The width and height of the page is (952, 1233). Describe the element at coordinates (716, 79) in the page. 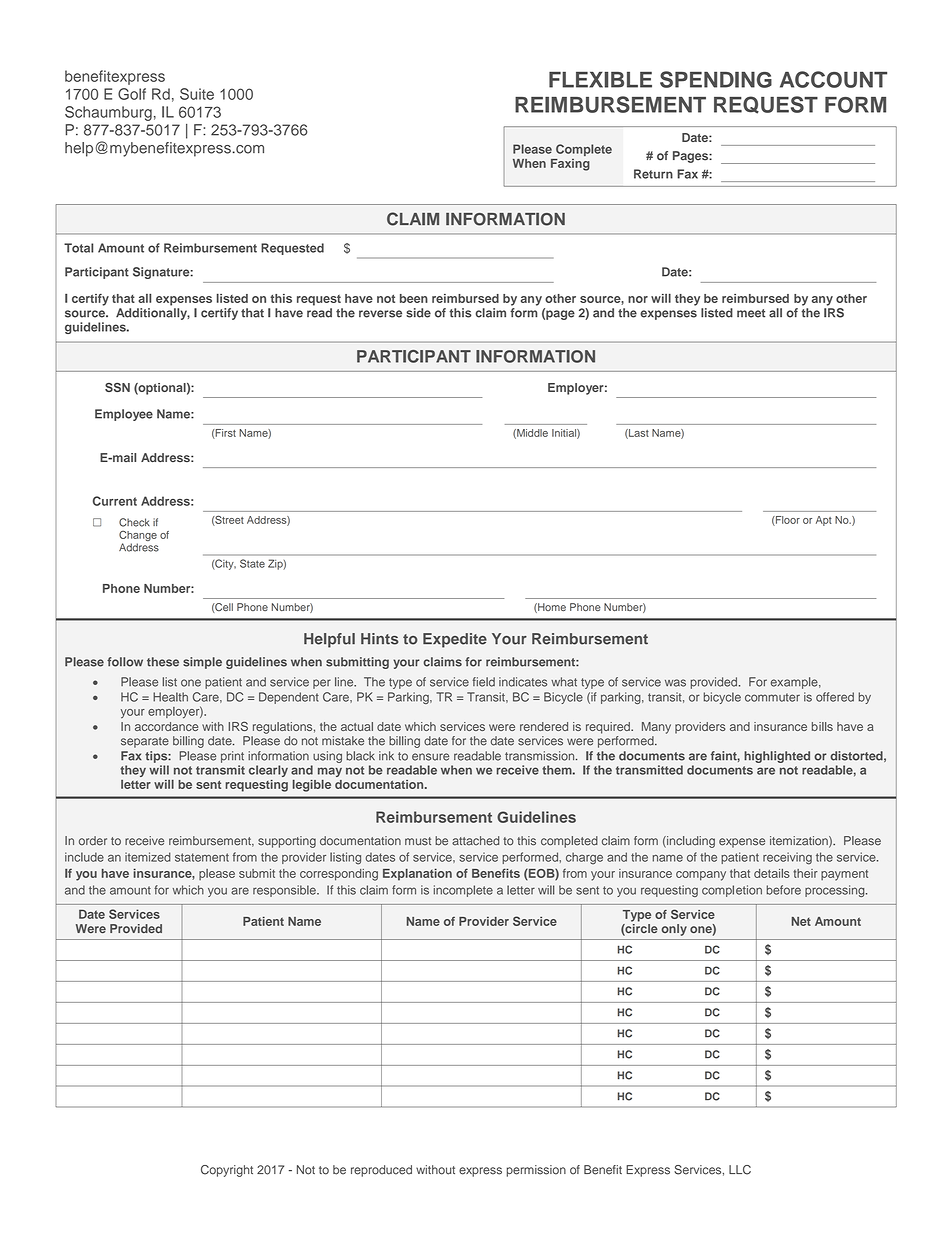

I see `SPENDING` at that location.
